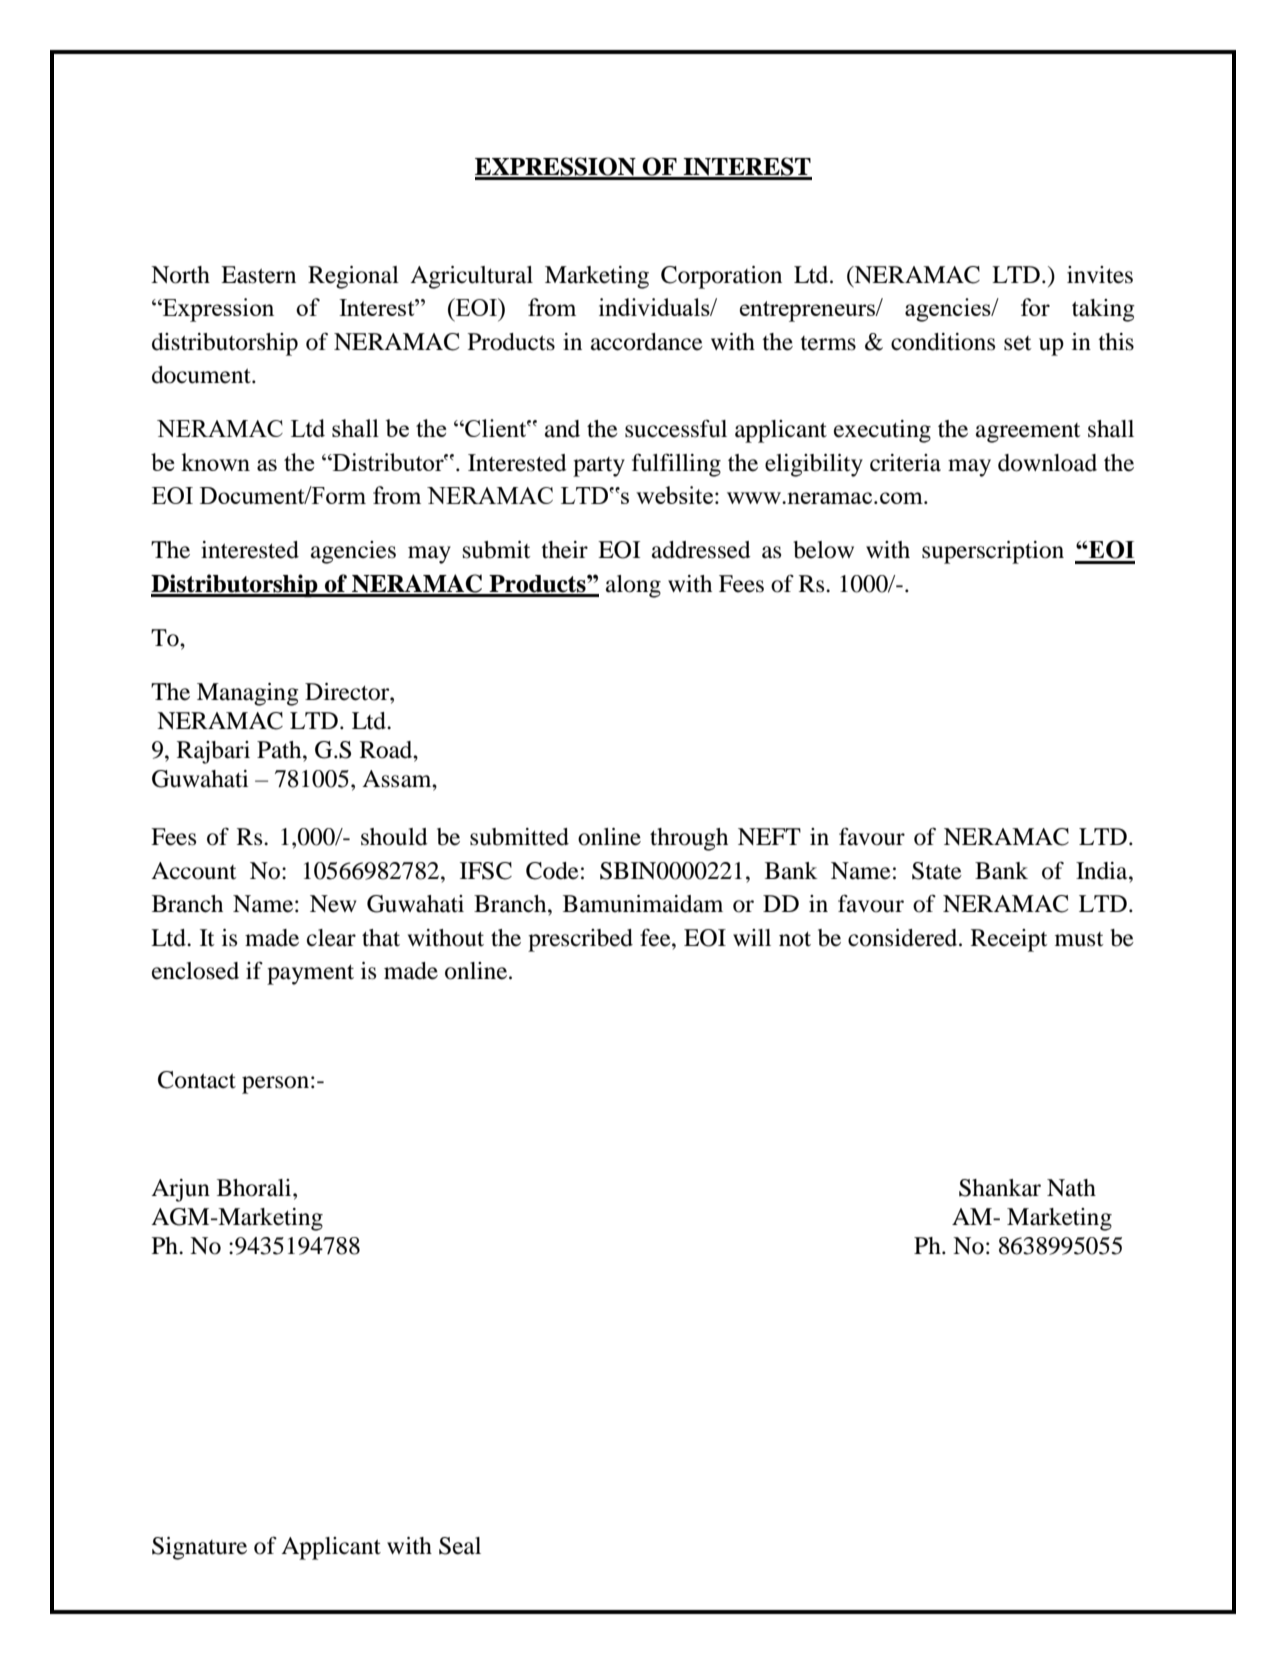 This screenshot has height=1664, width=1286. What do you see at coordinates (647, 342) in the screenshot?
I see `accordance` at bounding box center [647, 342].
